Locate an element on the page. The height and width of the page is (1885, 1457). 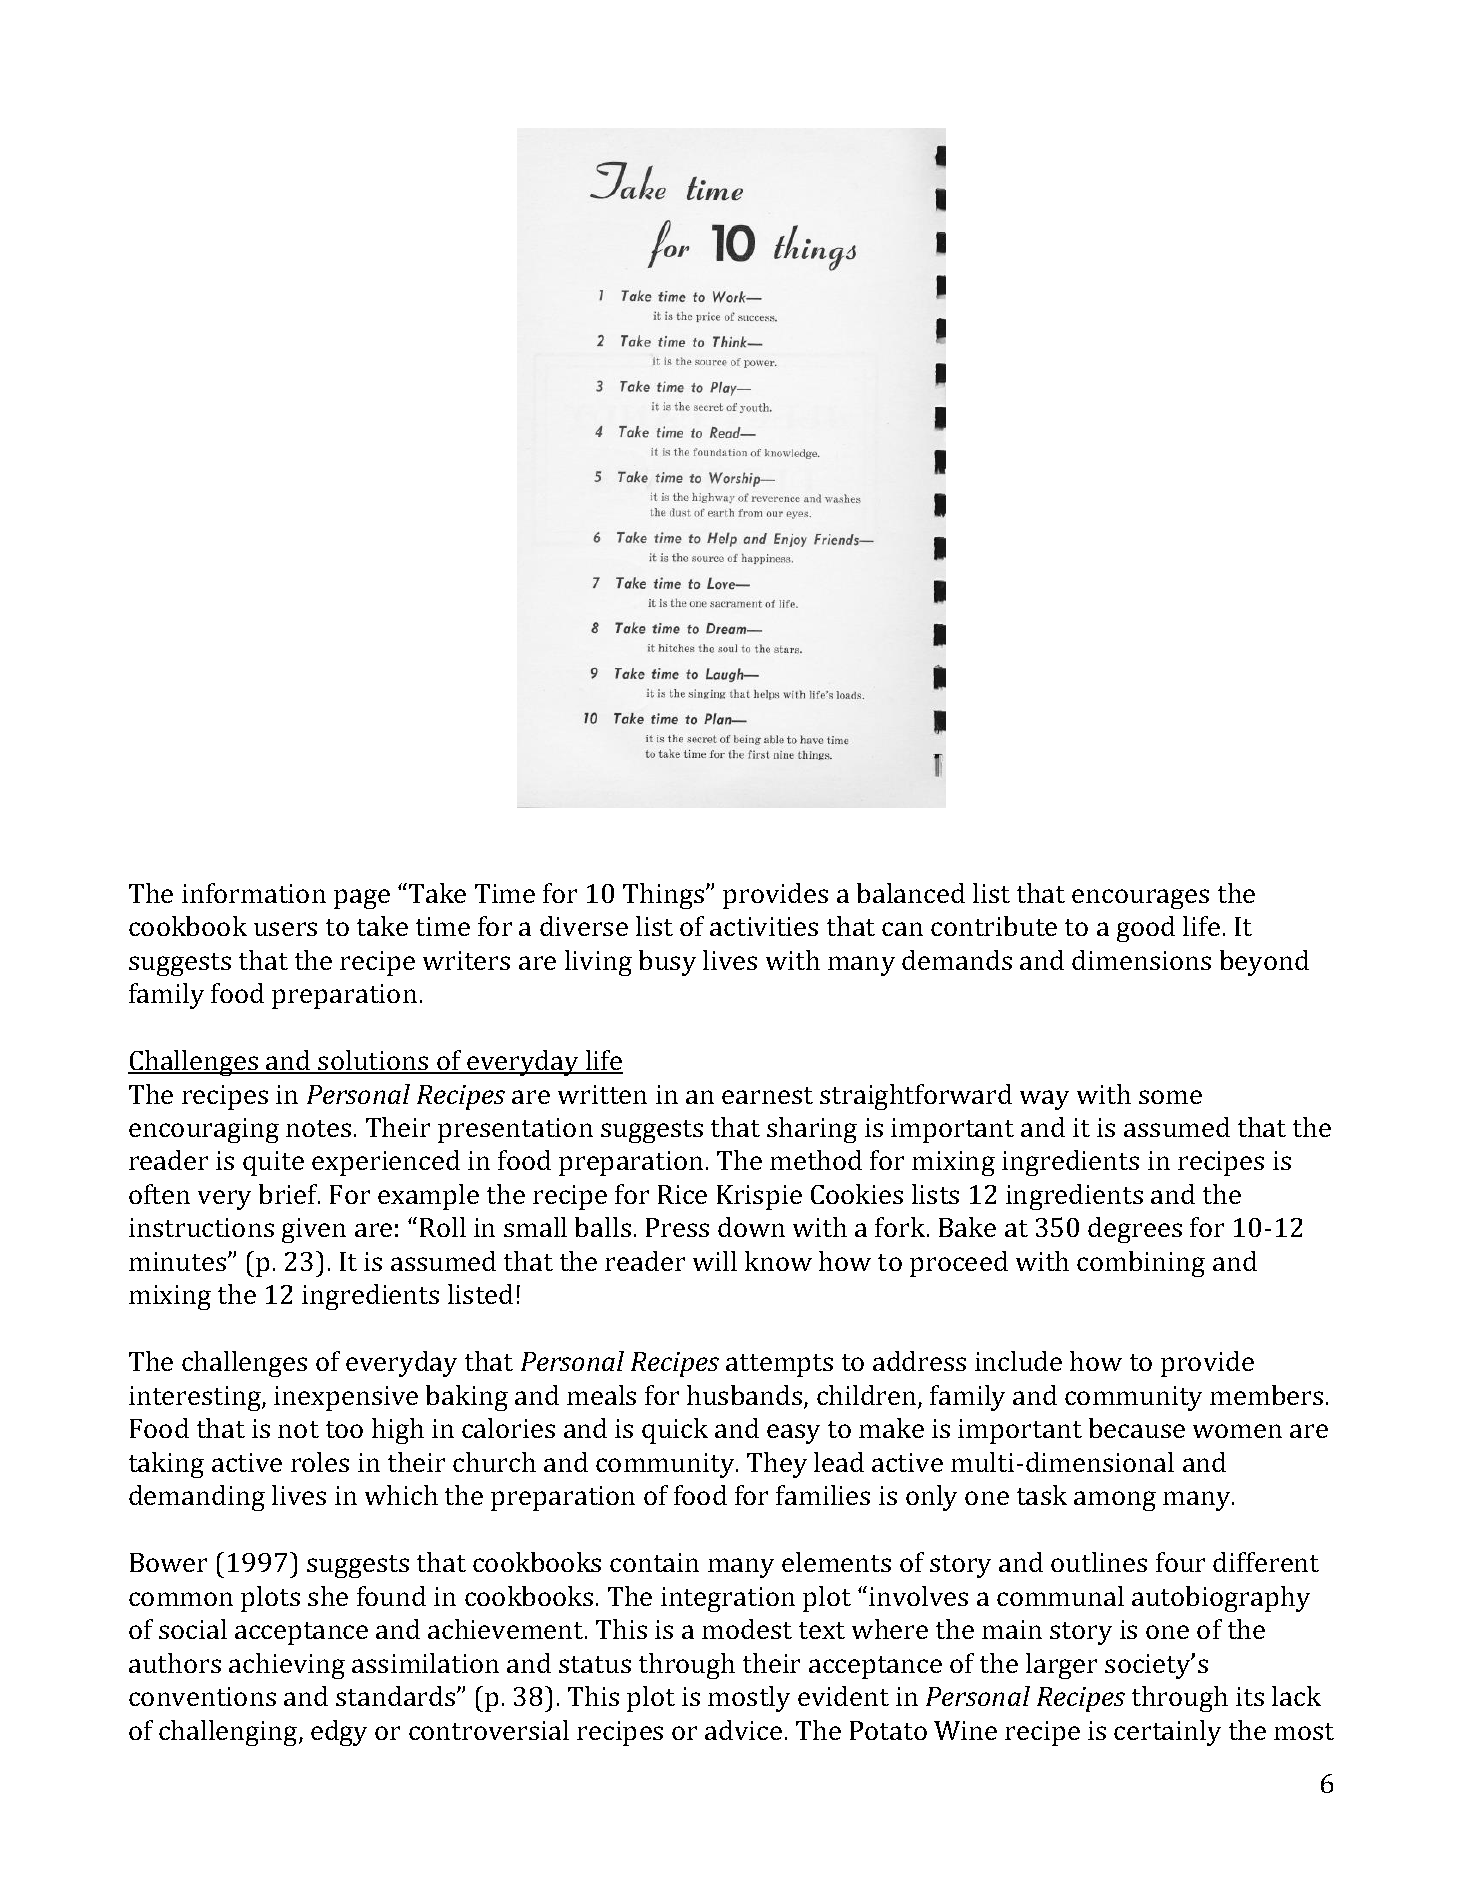
certainly is located at coordinates (1167, 1733).
